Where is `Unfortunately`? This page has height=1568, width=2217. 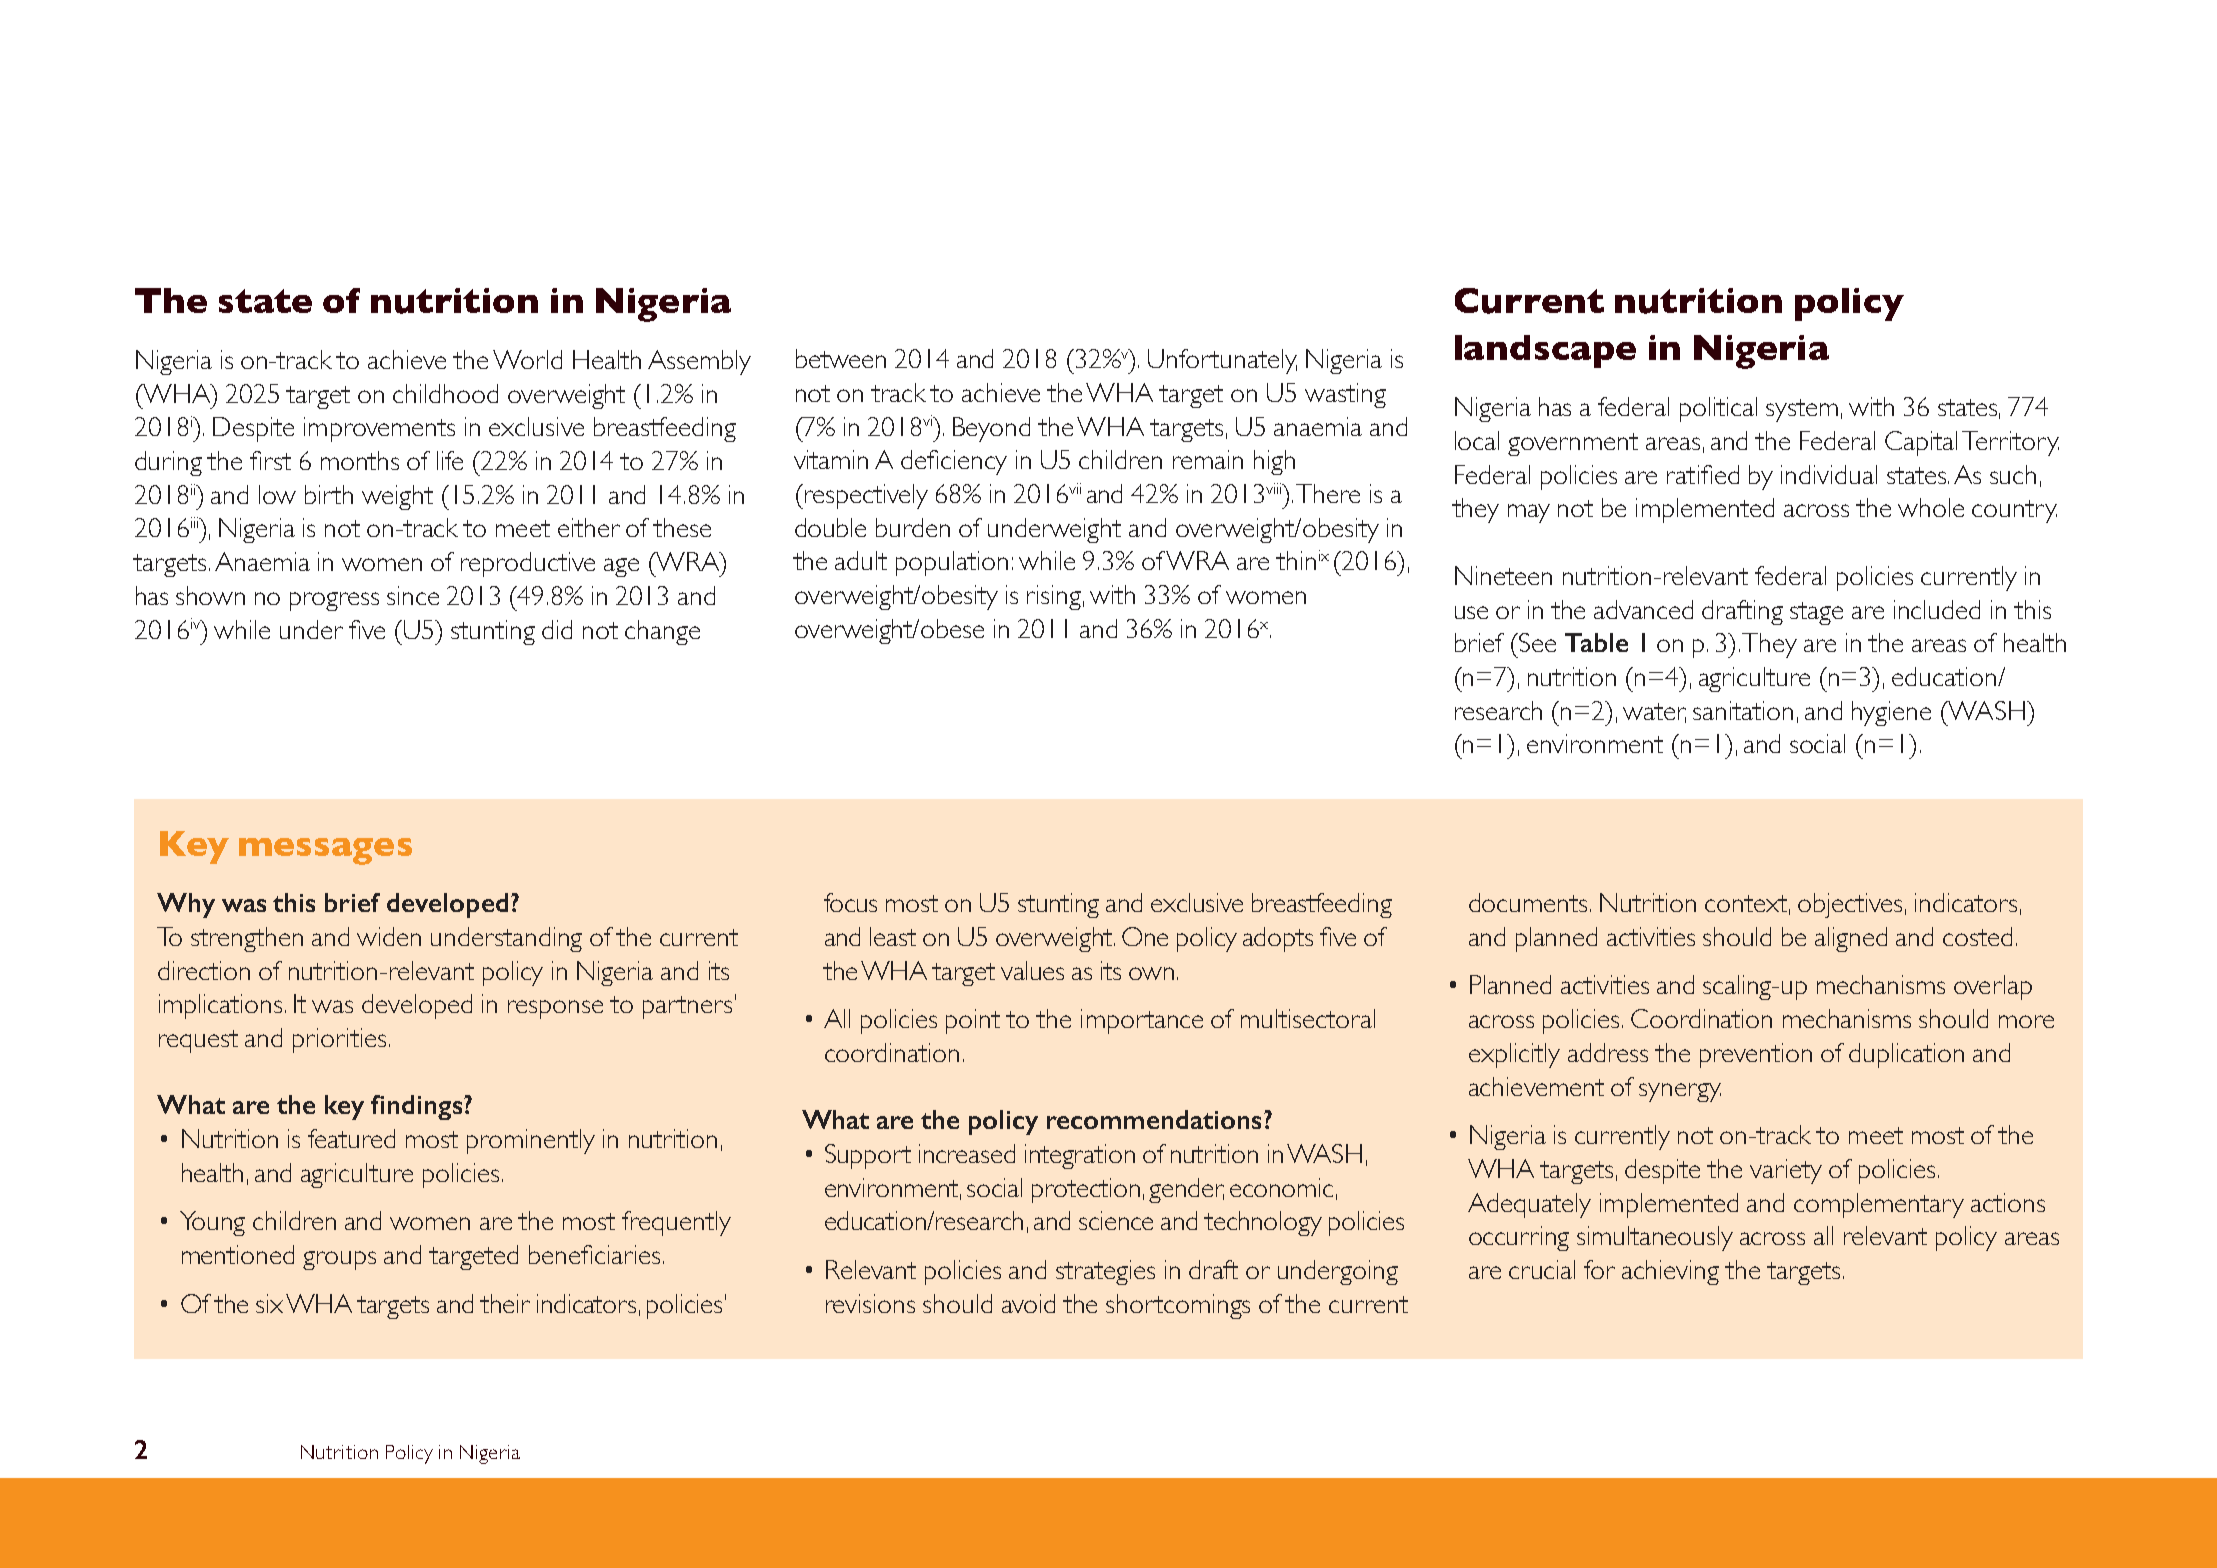 Unfortunately is located at coordinates (1222, 361).
